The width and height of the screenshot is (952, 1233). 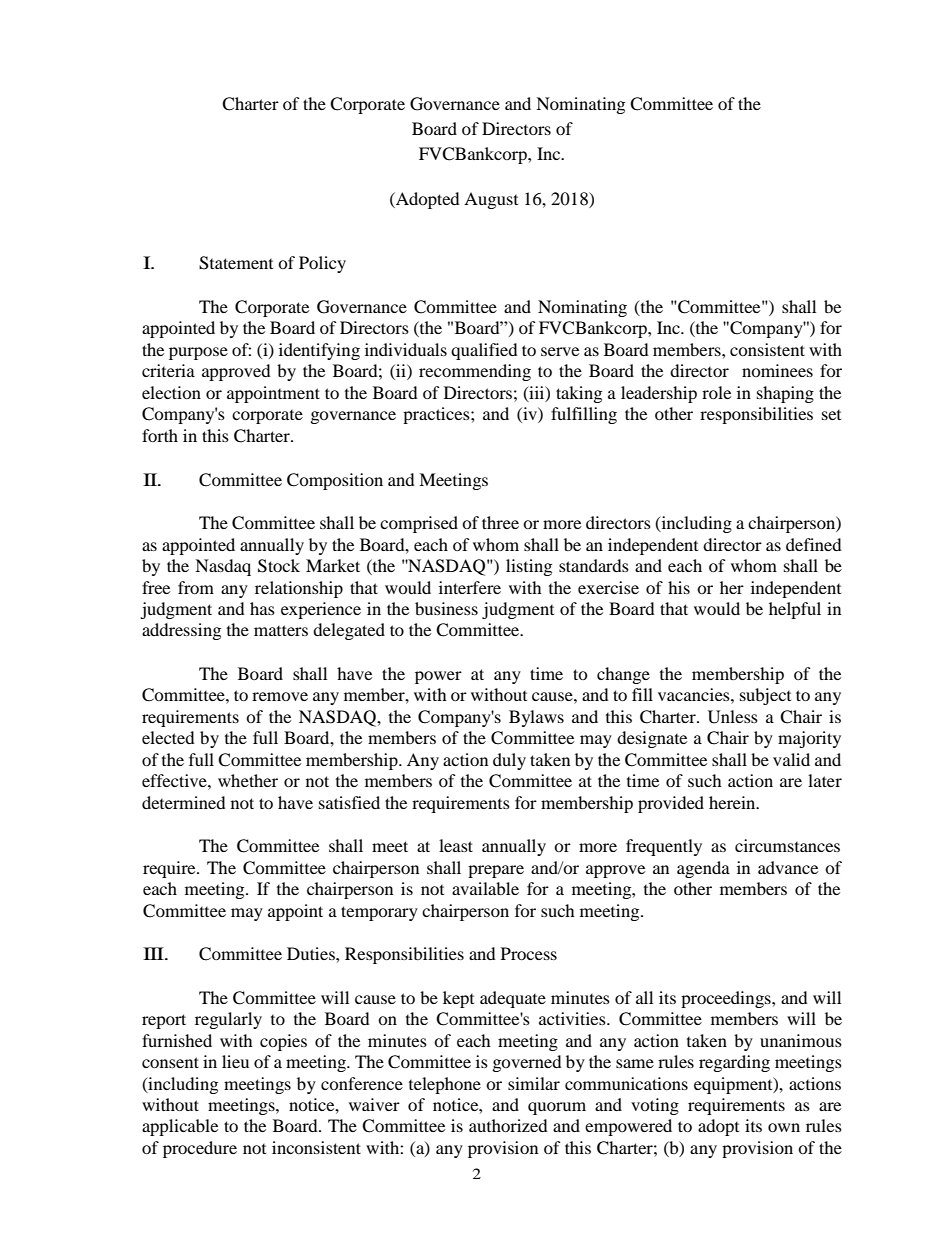 What do you see at coordinates (200, 1149) in the screenshot?
I see `procedure` at bounding box center [200, 1149].
